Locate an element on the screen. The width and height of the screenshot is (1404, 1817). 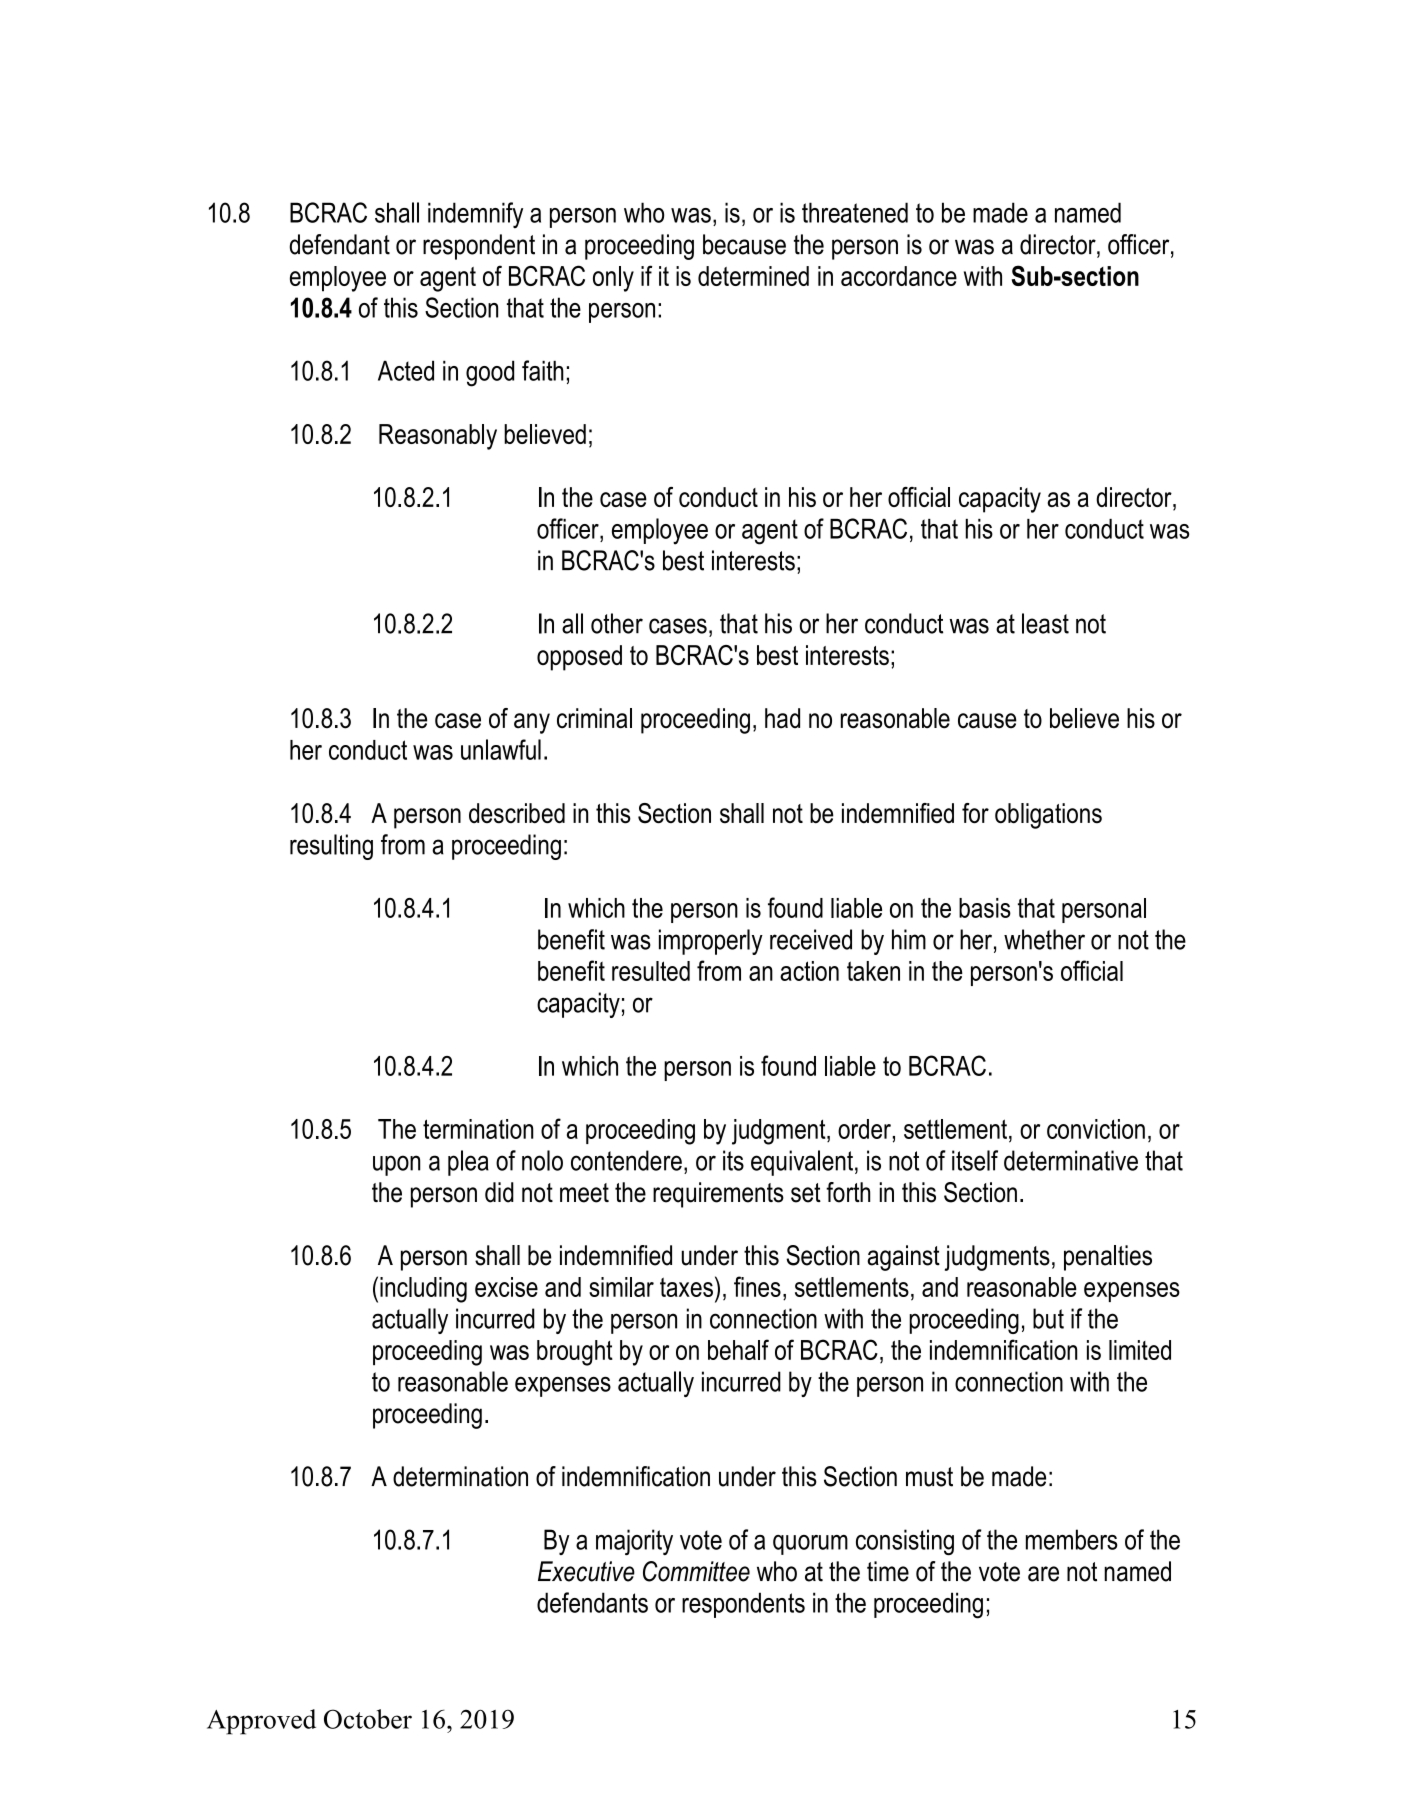
Committee is located at coordinates (696, 1571).
